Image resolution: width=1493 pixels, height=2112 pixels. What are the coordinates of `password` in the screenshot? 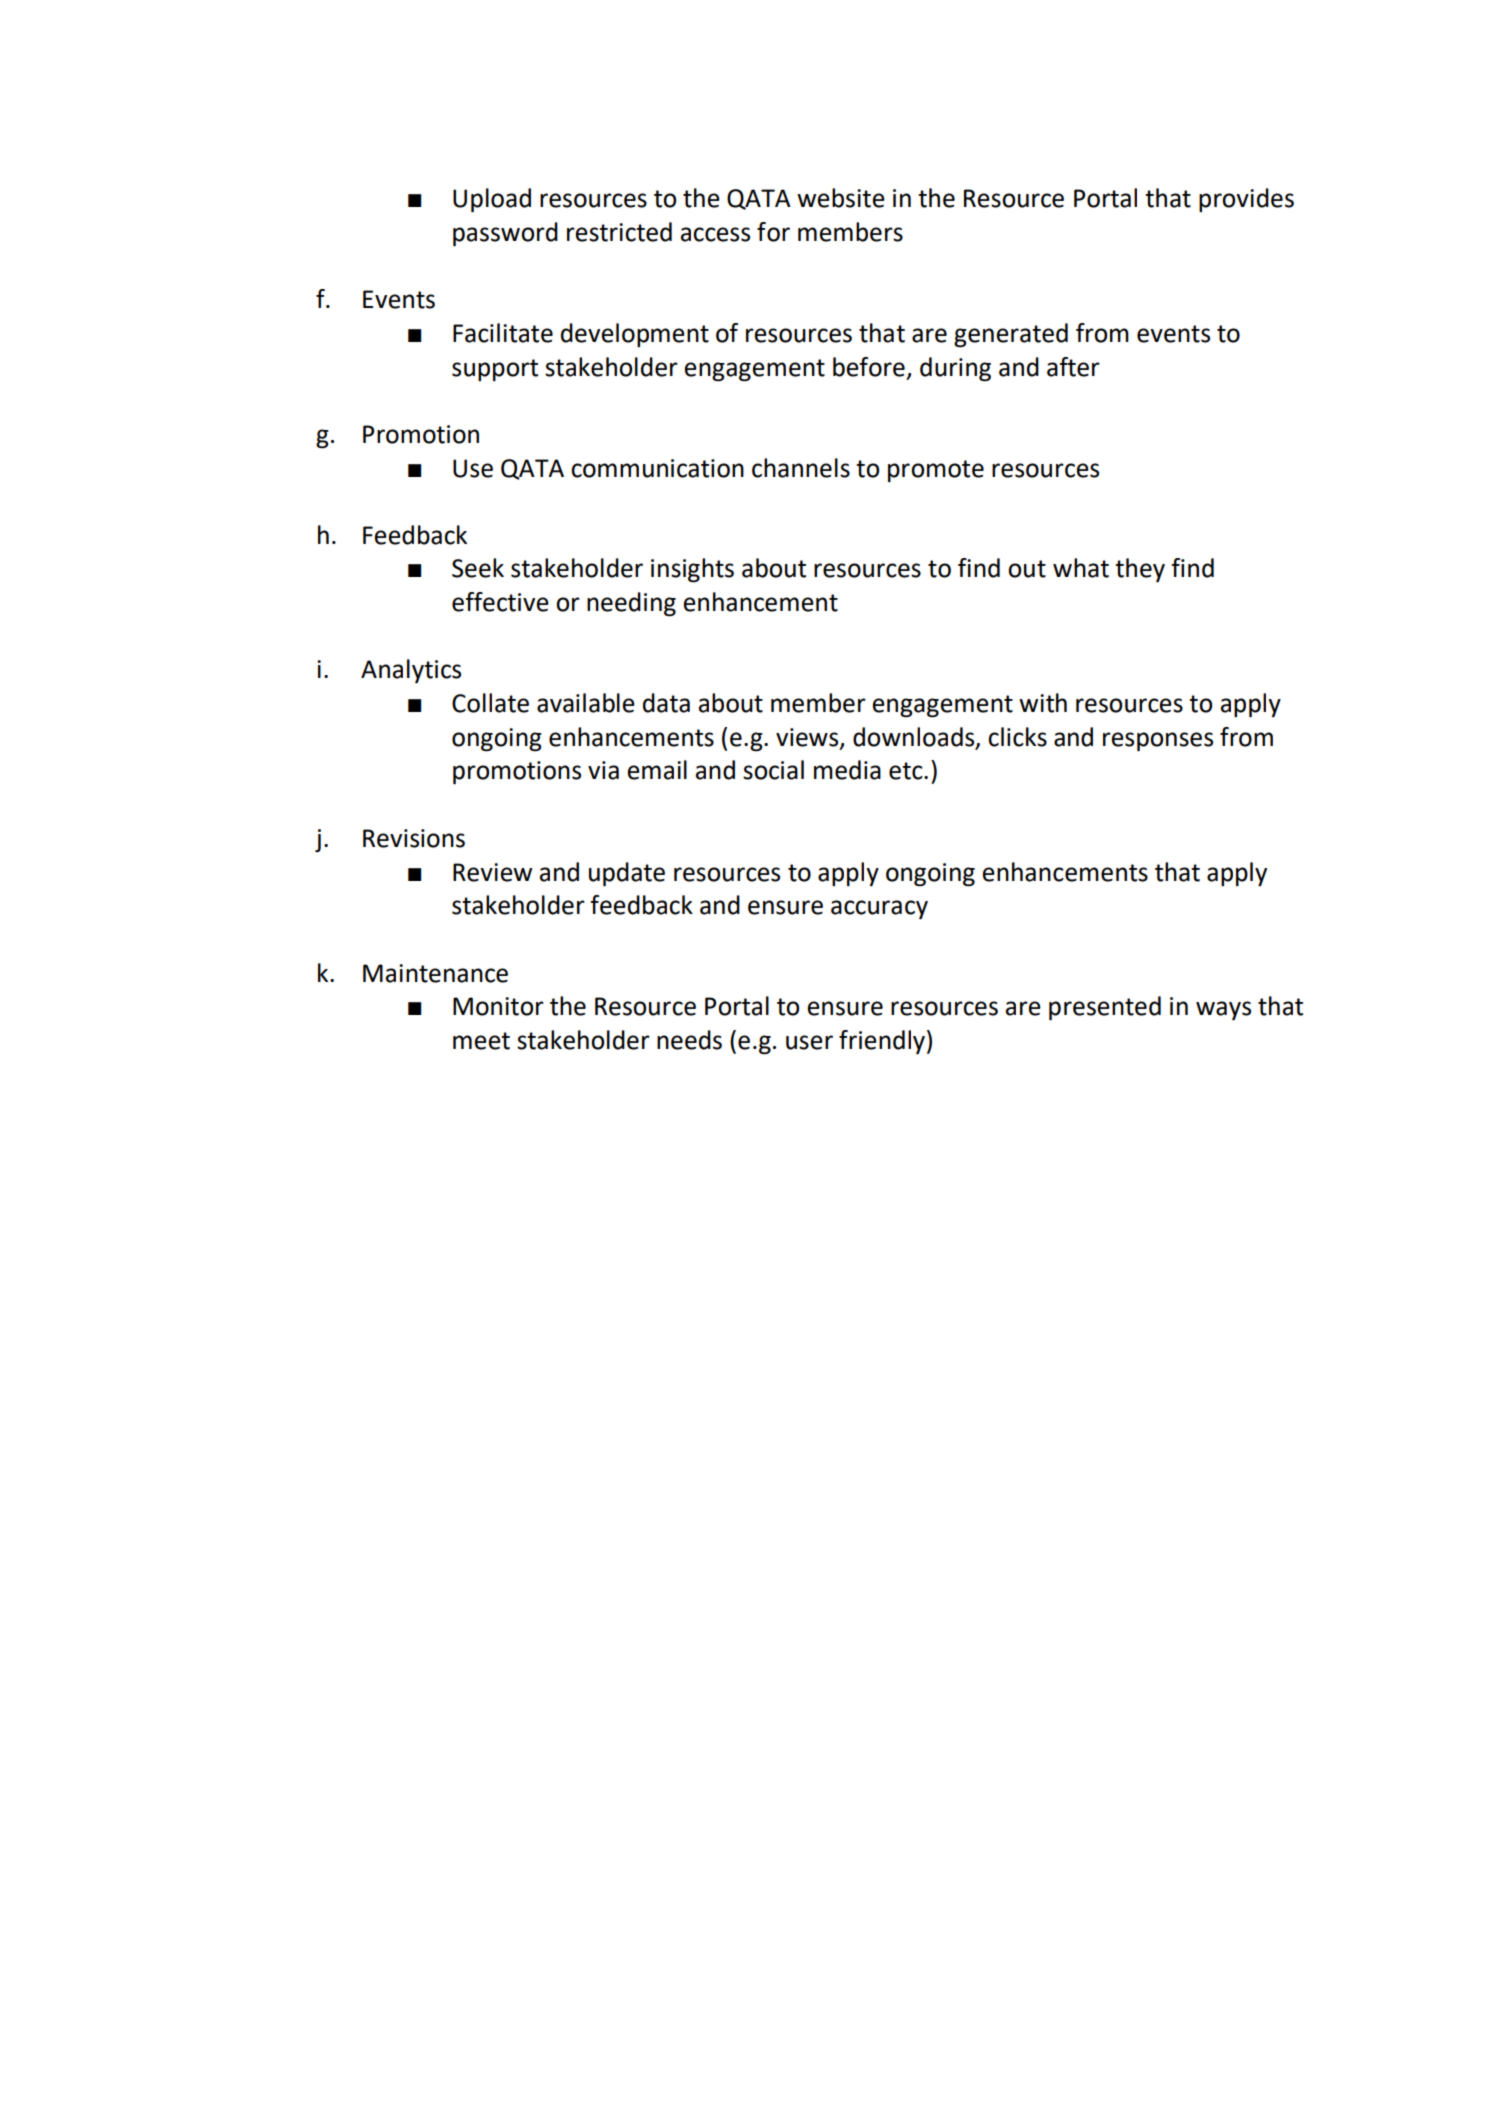 It's located at (505, 234).
